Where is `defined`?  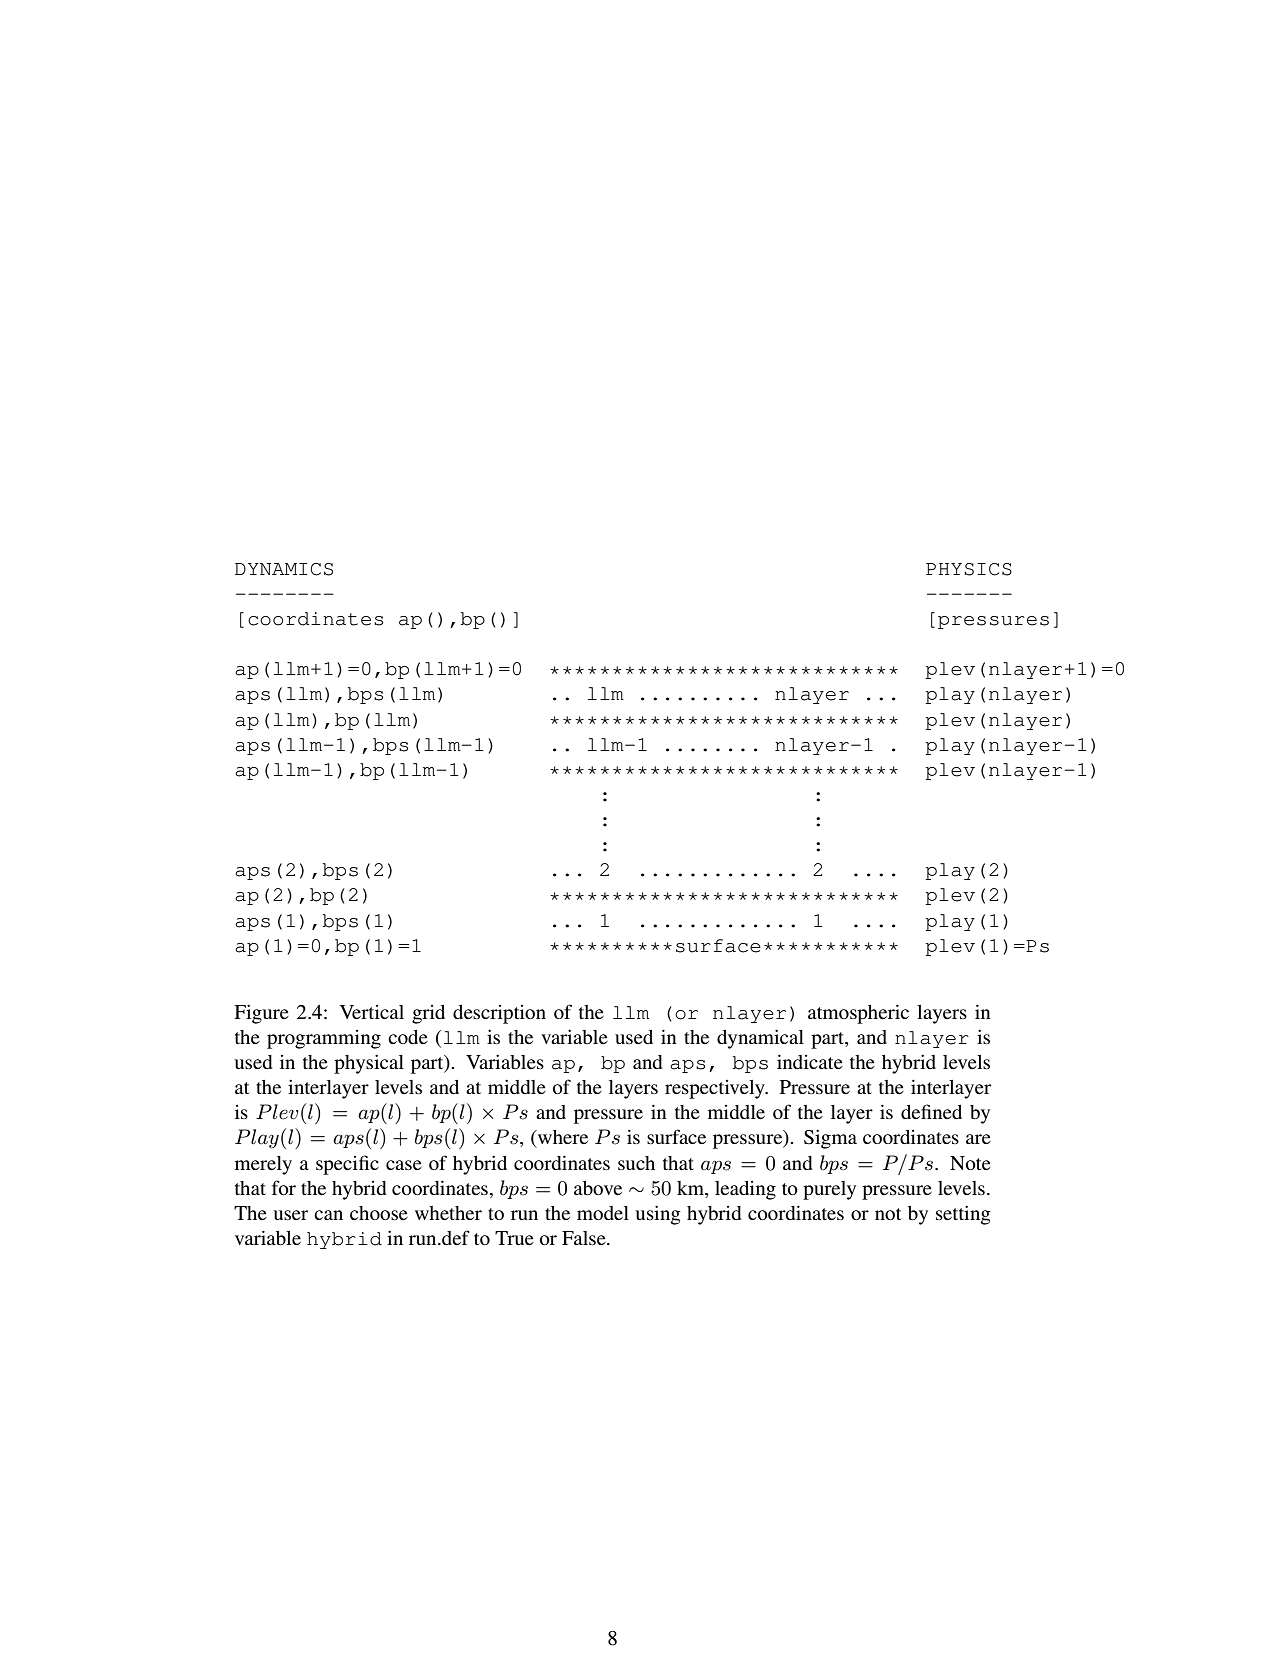 defined is located at coordinates (931, 1111).
